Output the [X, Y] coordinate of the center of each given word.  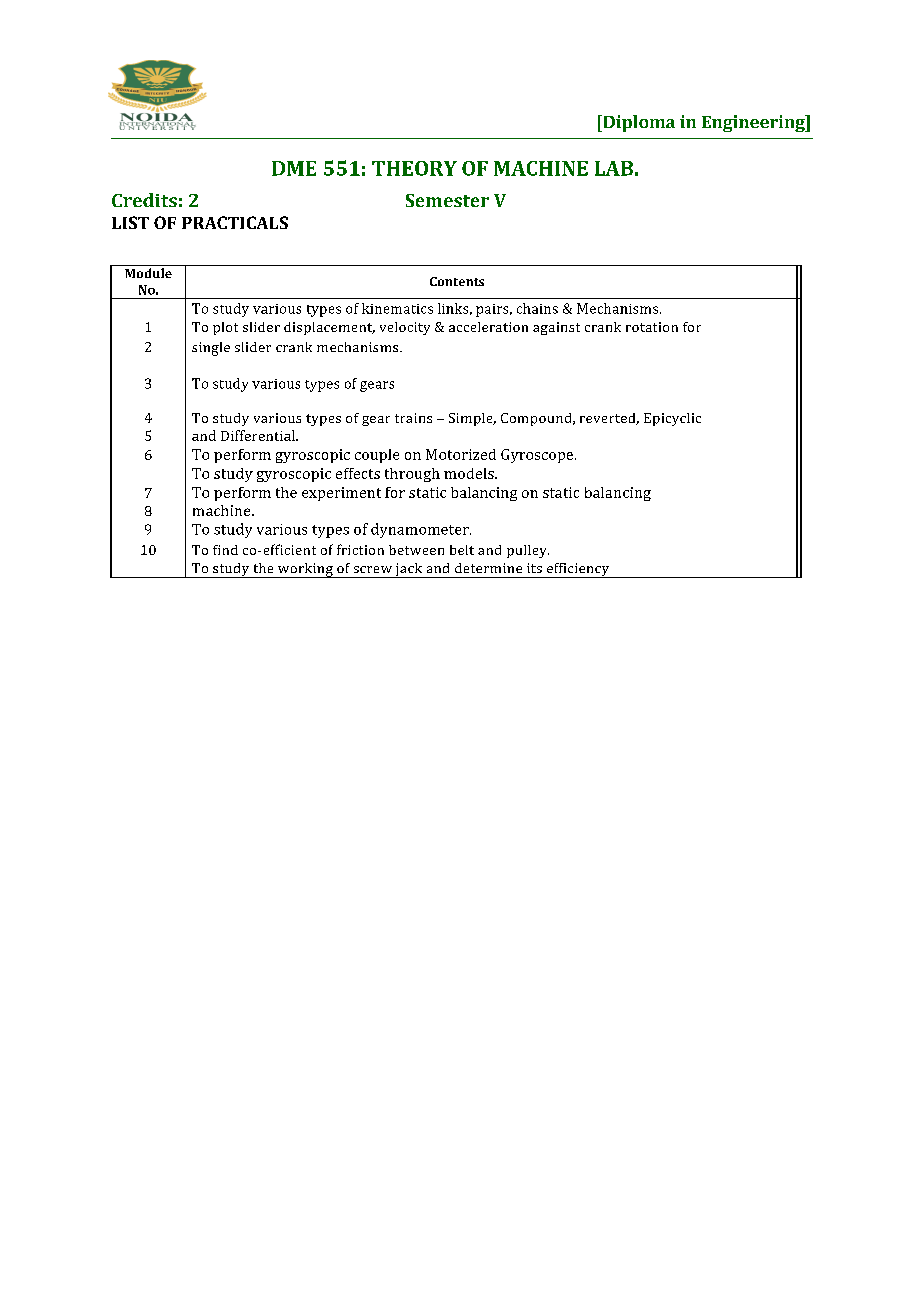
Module [148, 273]
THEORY [414, 168]
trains [413, 418]
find [225, 550]
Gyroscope [538, 456]
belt [462, 550]
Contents [457, 281]
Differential [259, 435]
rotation [652, 327]
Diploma [638, 123]
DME [294, 168]
